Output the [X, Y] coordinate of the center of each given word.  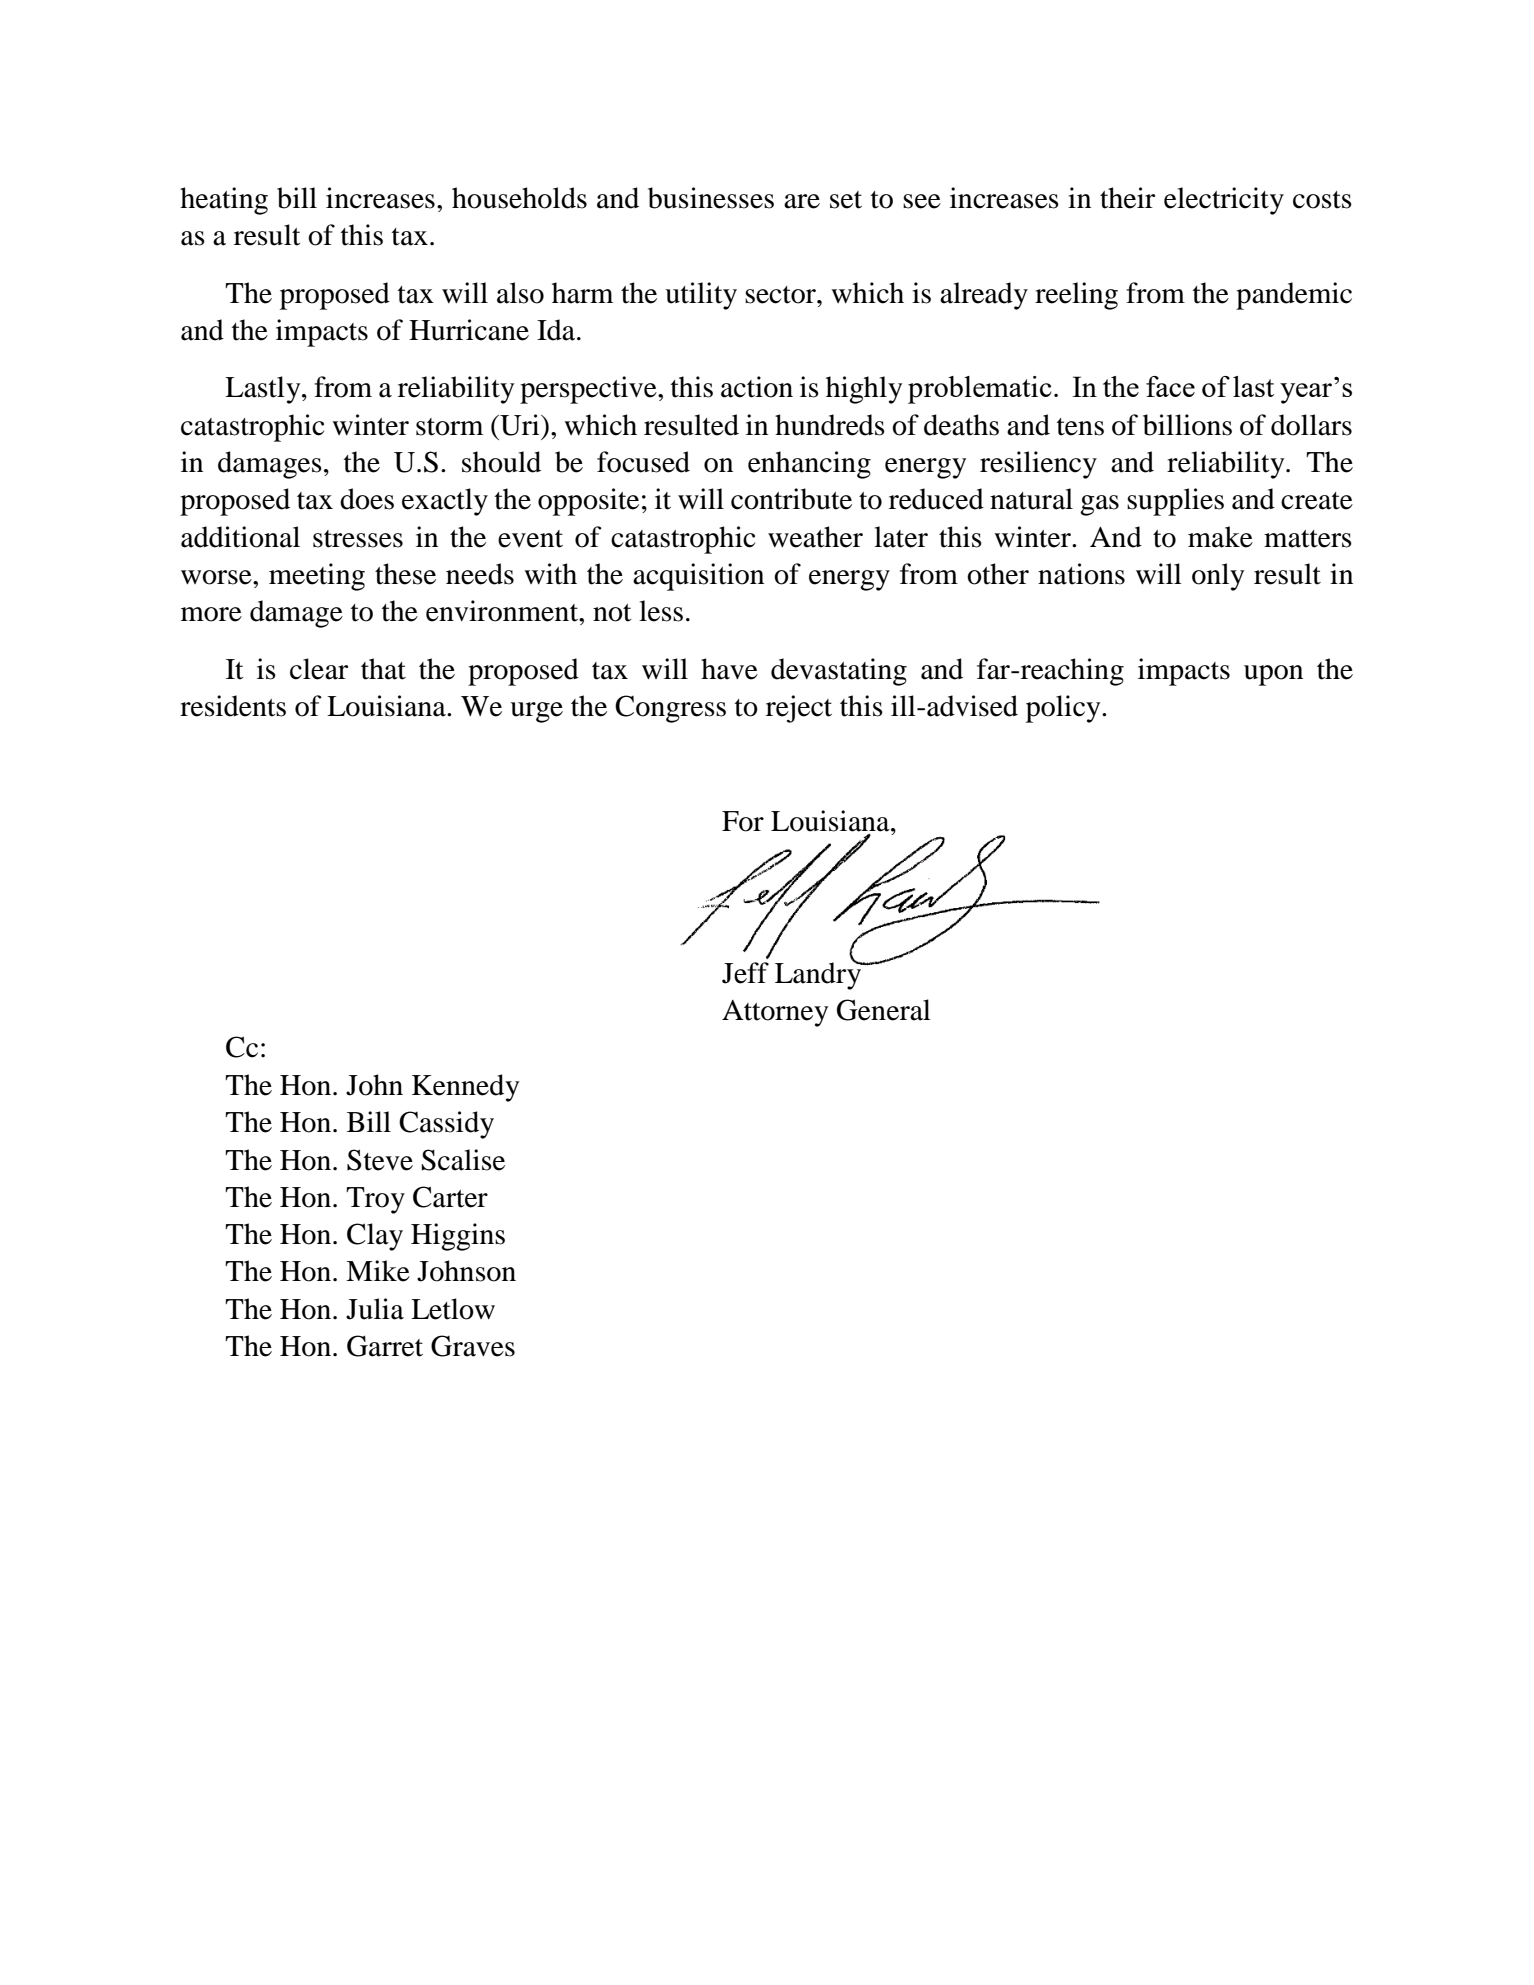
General [884, 1010]
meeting [317, 577]
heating [224, 201]
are [802, 201]
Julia [375, 1309]
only [1218, 577]
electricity [1224, 201]
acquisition [698, 577]
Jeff [745, 973]
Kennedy [465, 1088]
